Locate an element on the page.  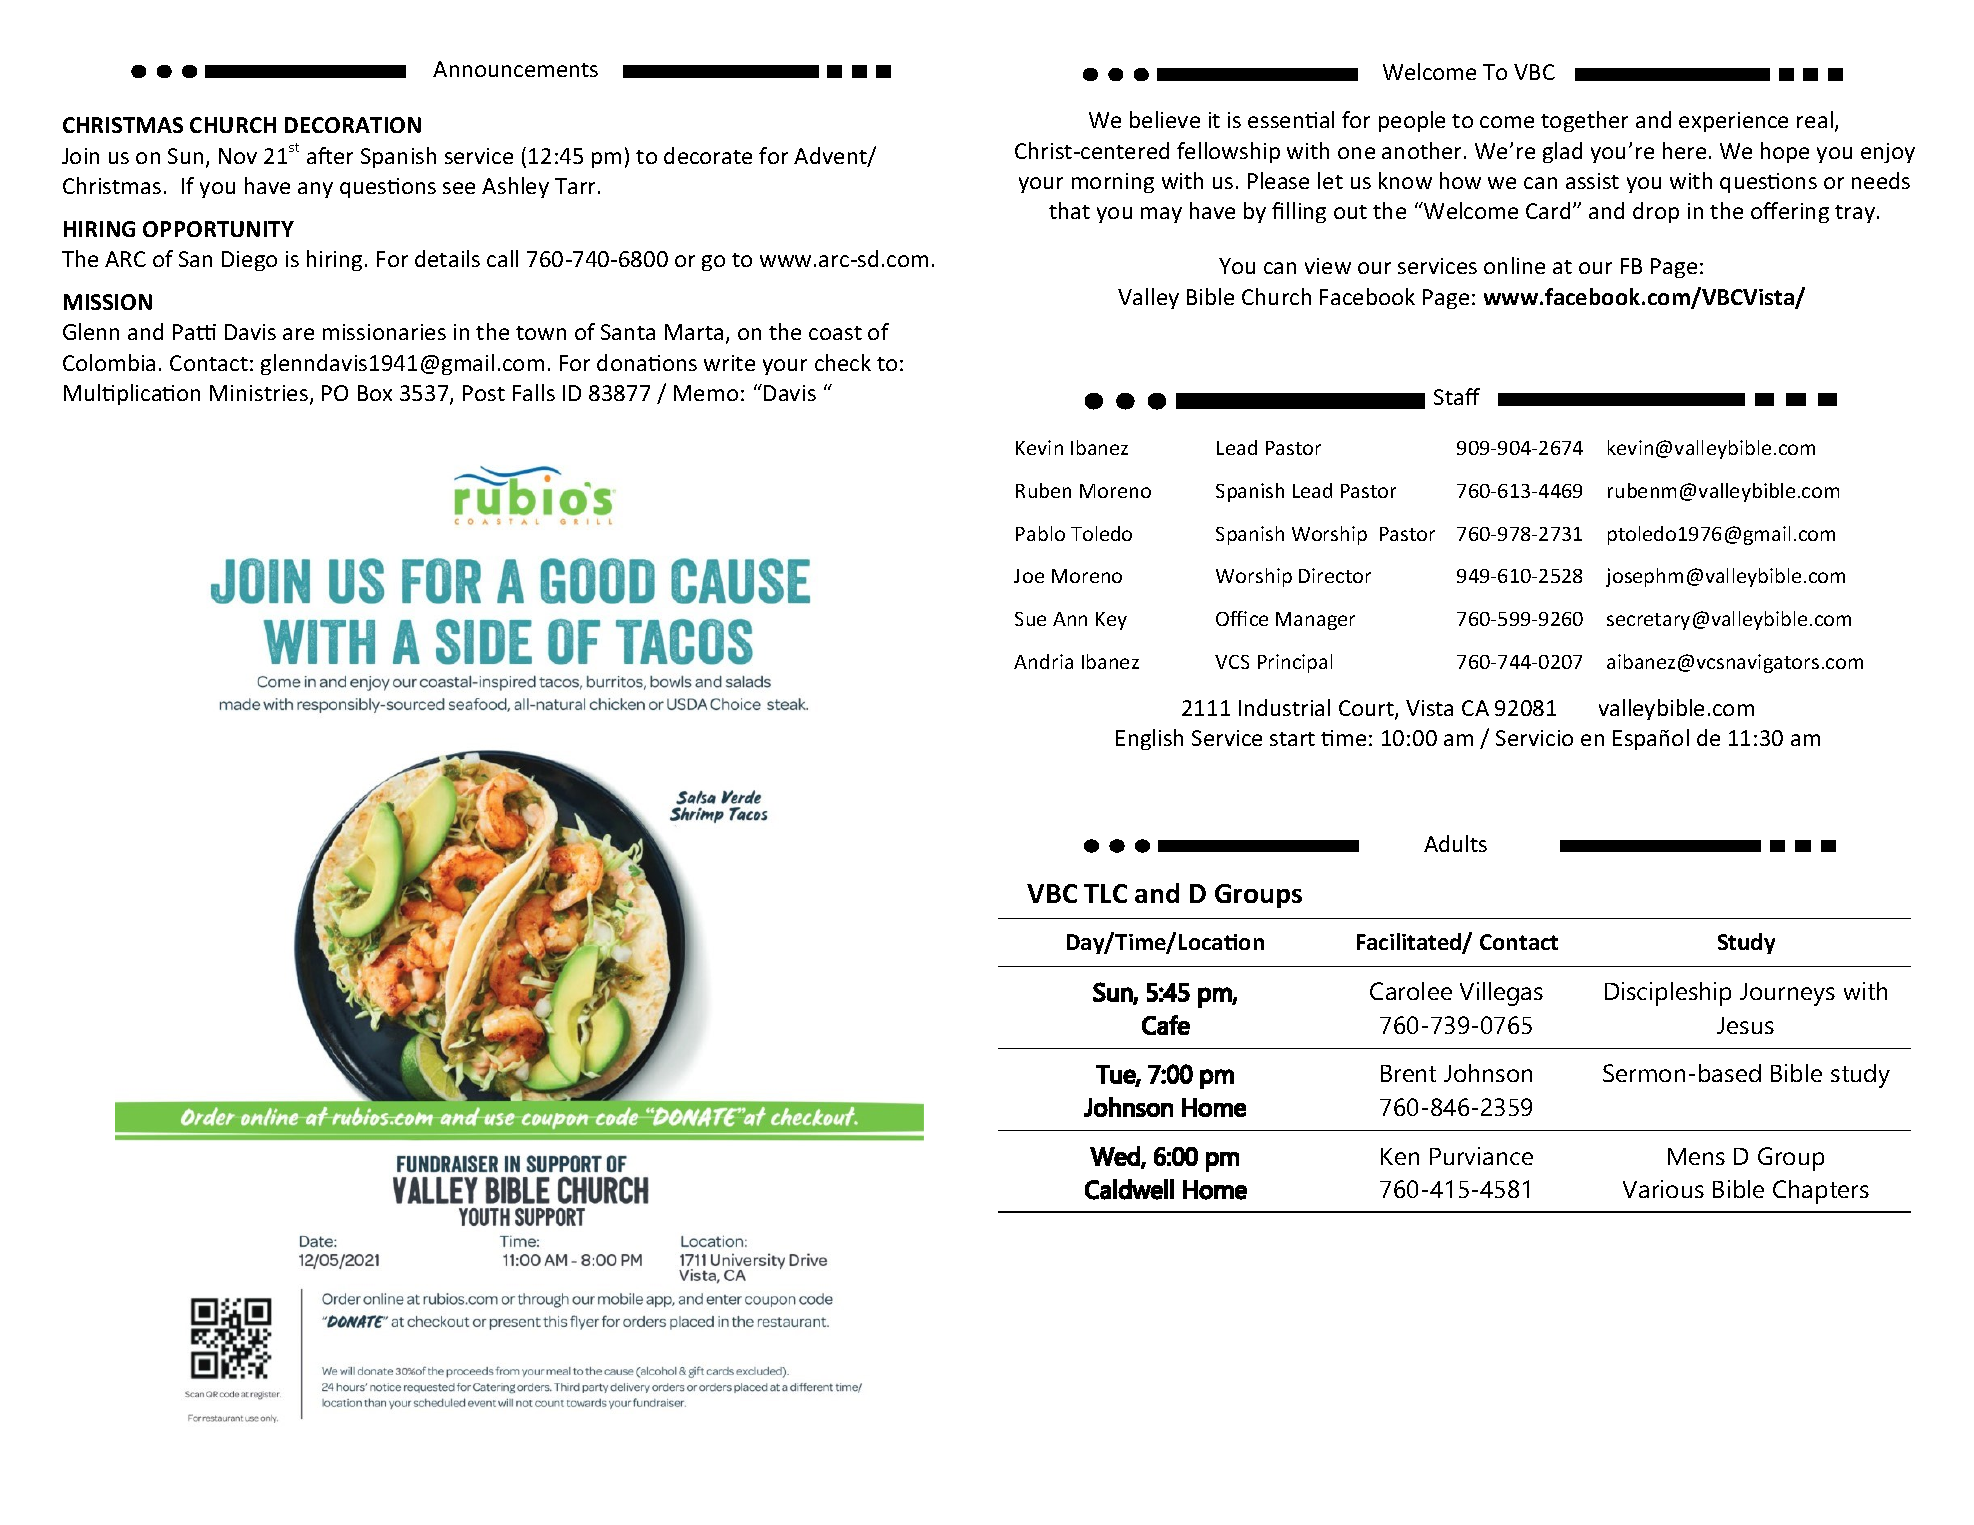
Manager is located at coordinates (1315, 621).
